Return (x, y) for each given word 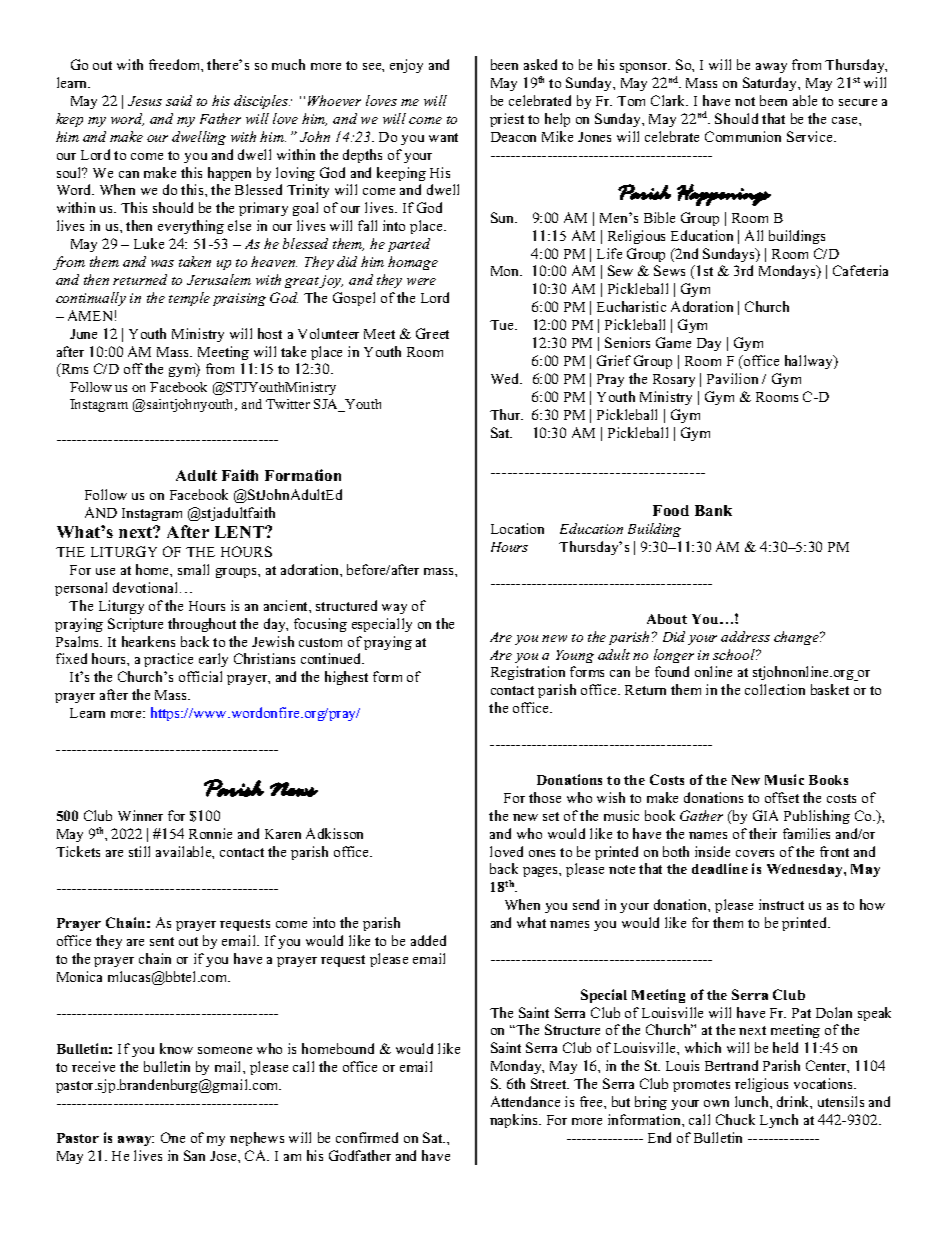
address (745, 636)
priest (507, 120)
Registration (528, 673)
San (194, 1155)
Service (811, 136)
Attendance (525, 1101)
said (179, 100)
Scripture (135, 625)
